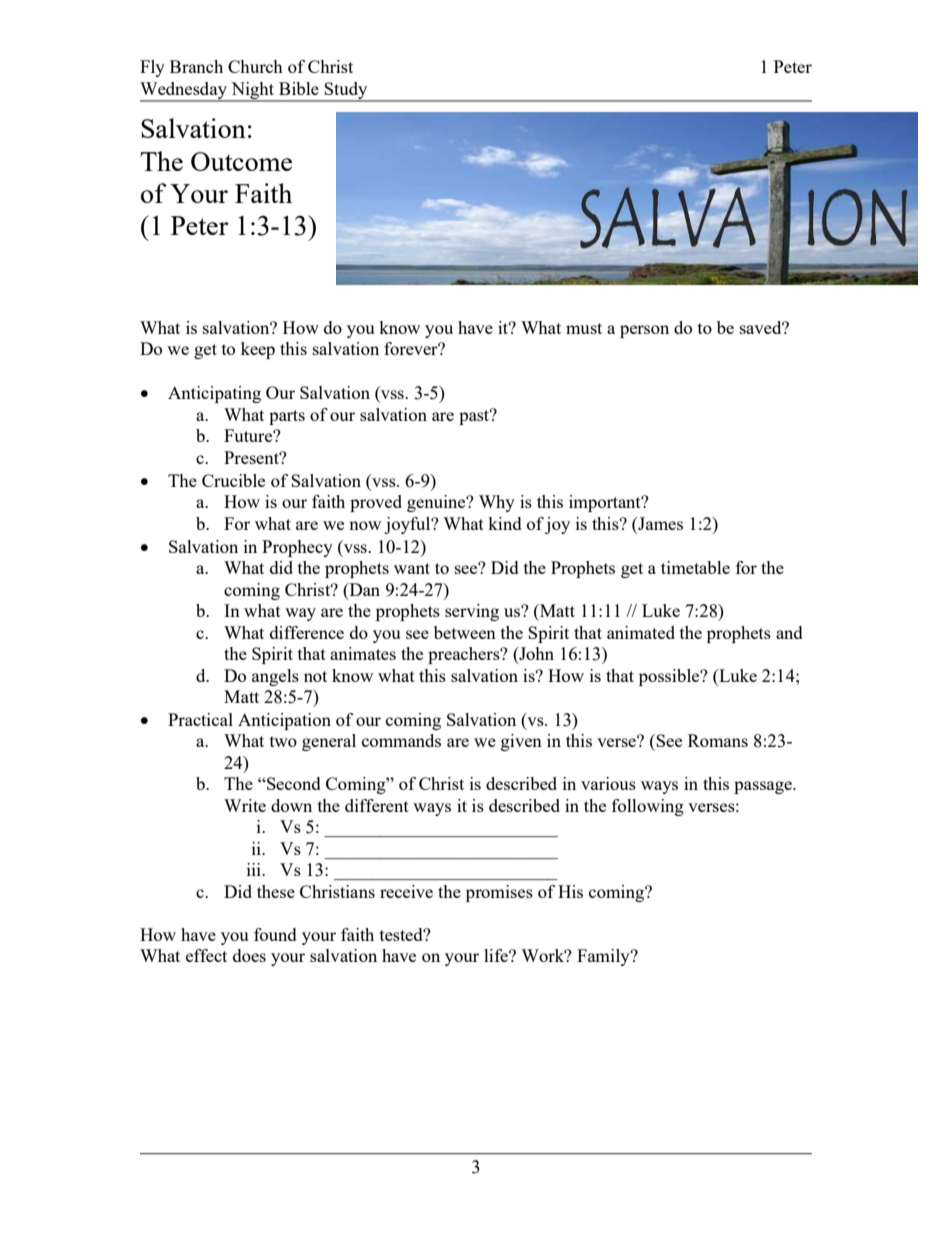  What do you see at coordinates (206, 955) in the document?
I see `effect` at bounding box center [206, 955].
